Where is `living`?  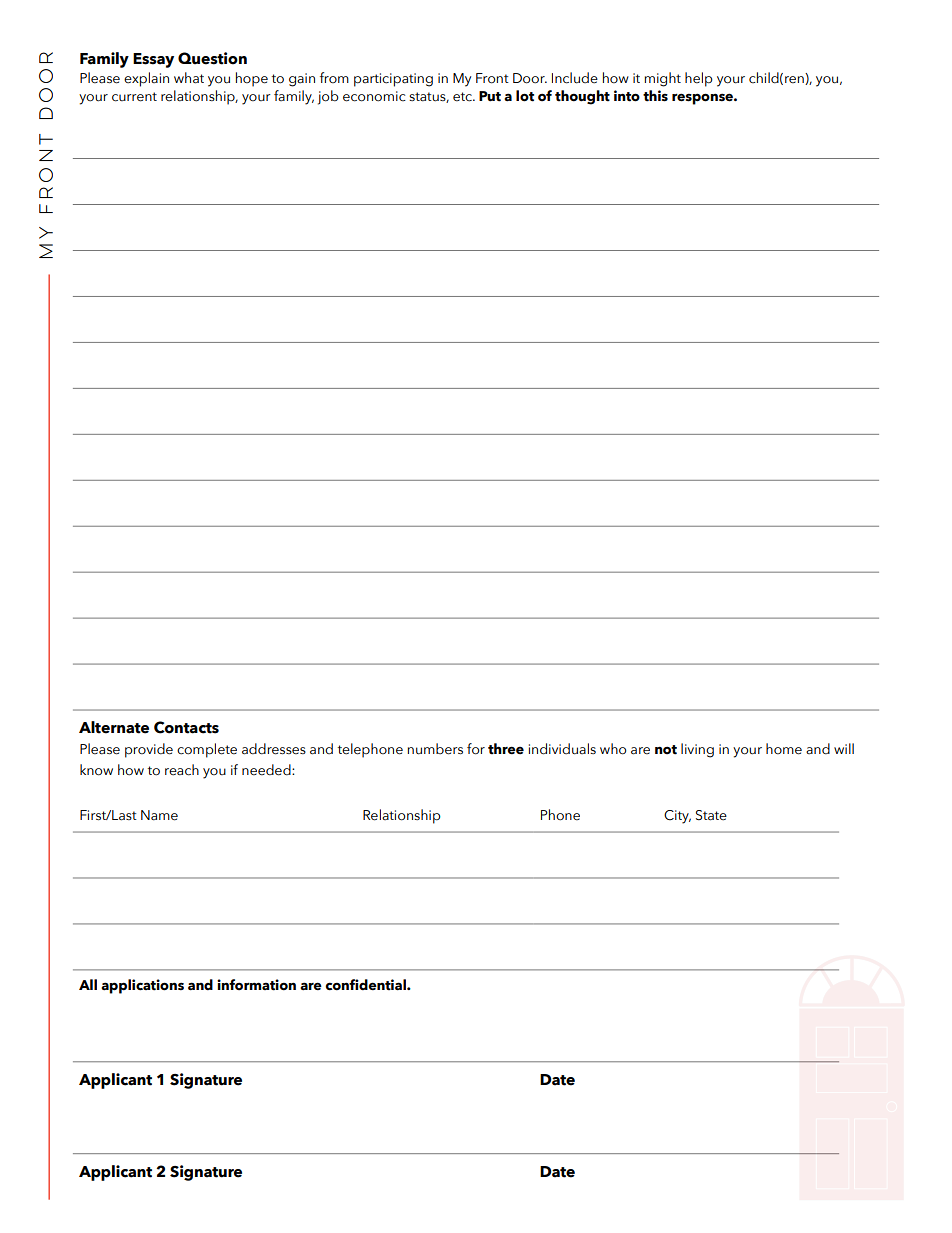
living is located at coordinates (697, 750).
